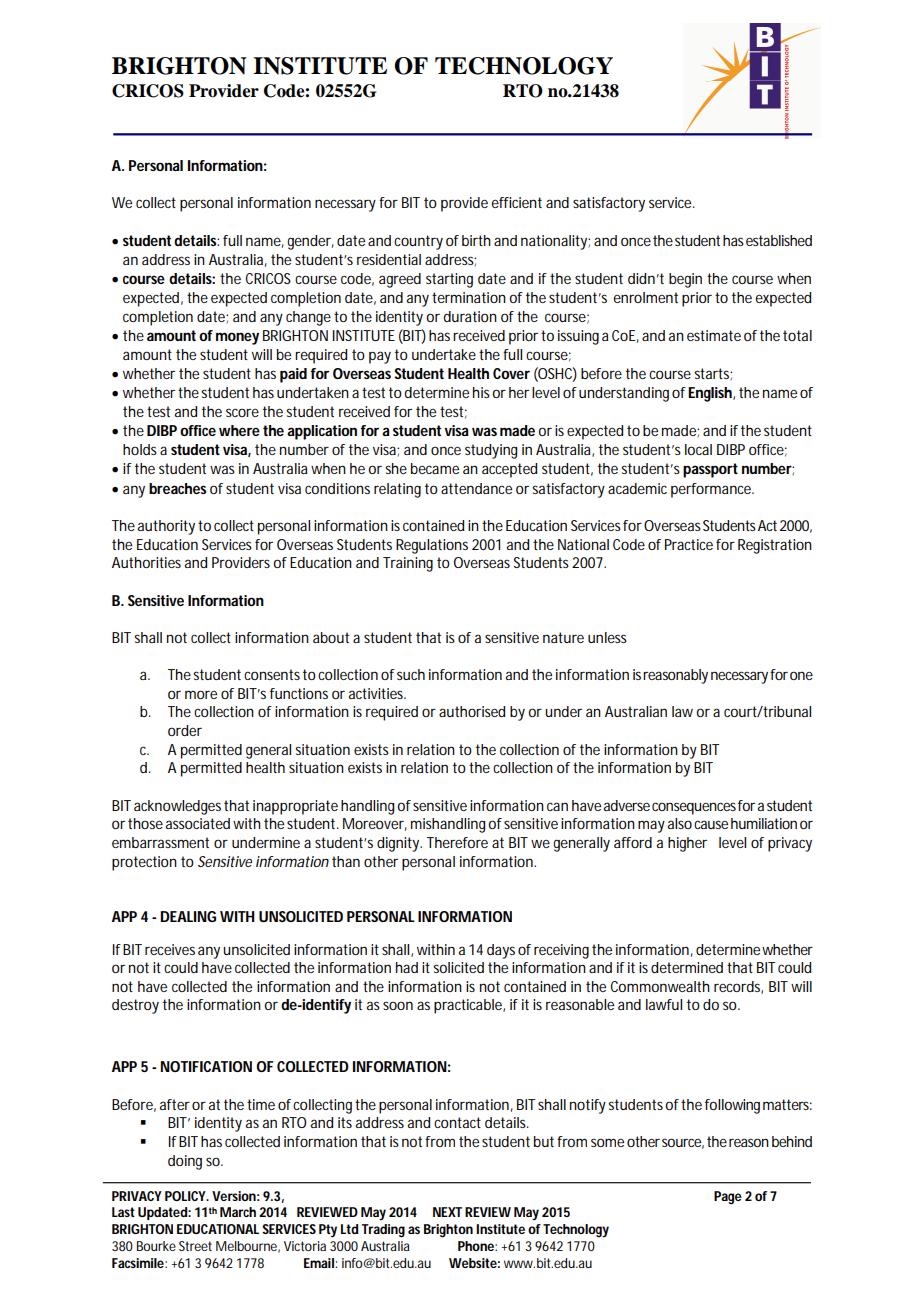 This screenshot has height=1308, width=924. What do you see at coordinates (447, 1212) in the screenshot?
I see `NEXT` at bounding box center [447, 1212].
